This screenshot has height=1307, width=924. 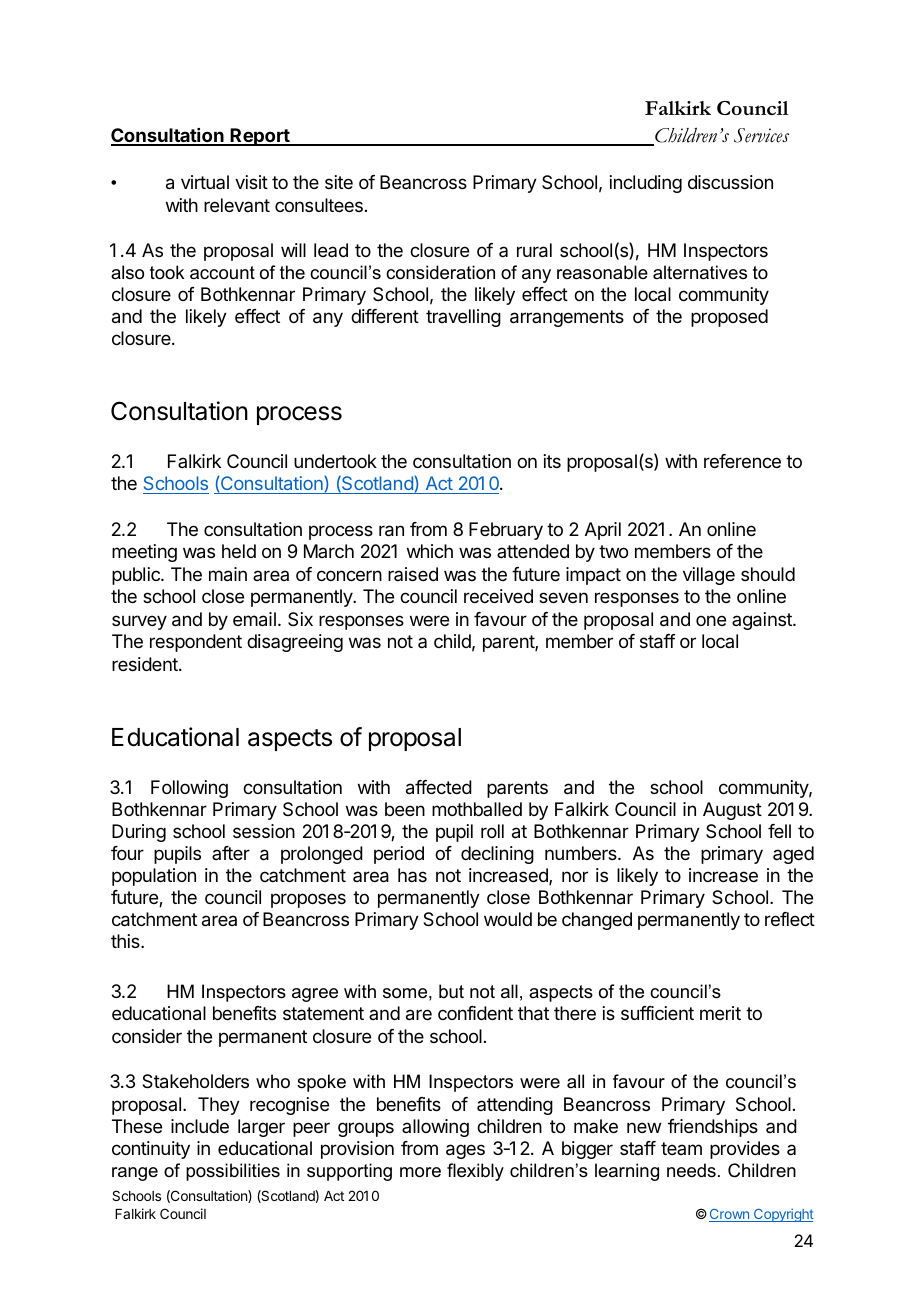 I want to click on received, so click(x=498, y=596).
